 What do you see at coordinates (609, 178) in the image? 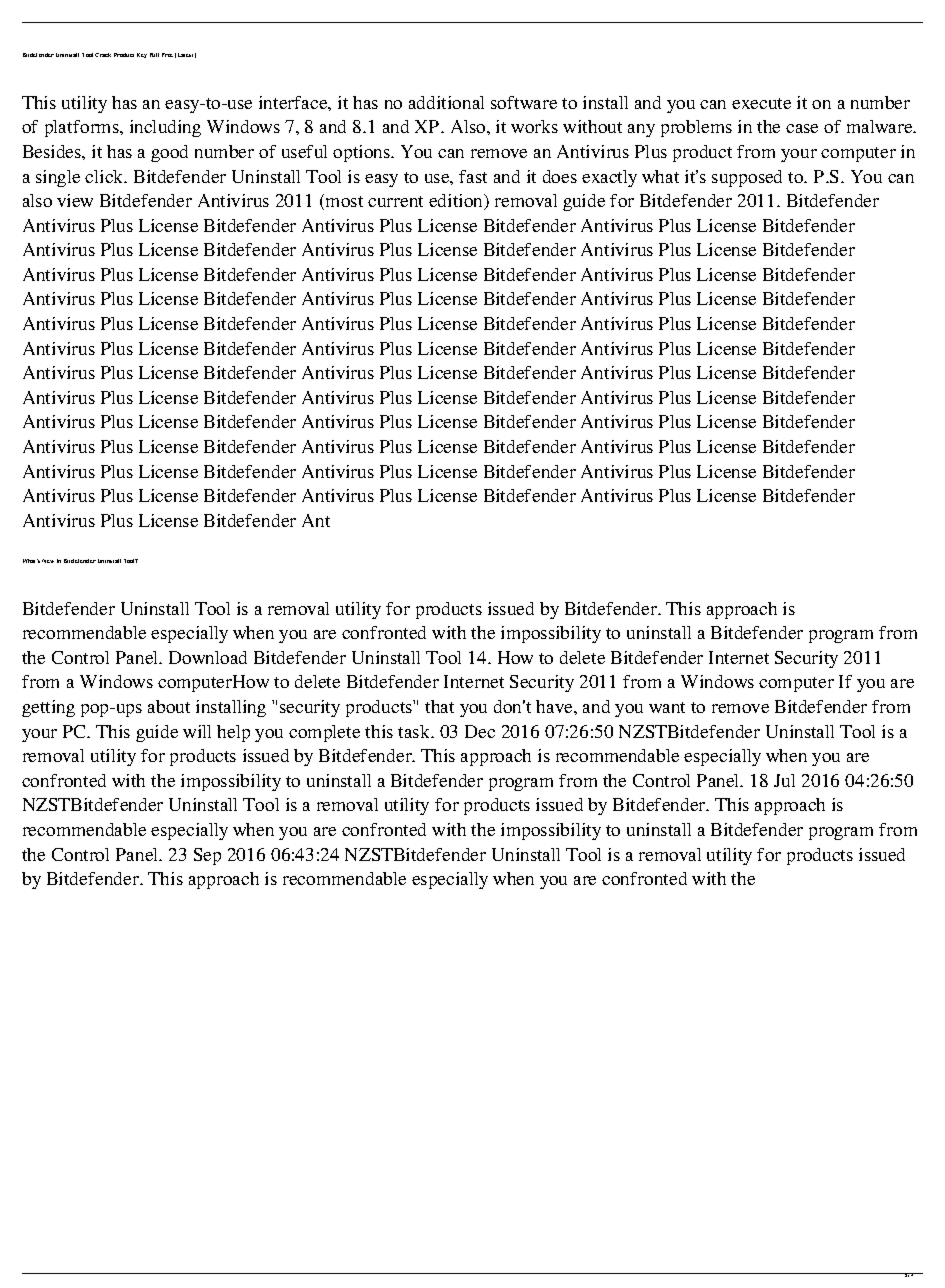
I see `exactly` at bounding box center [609, 178].
